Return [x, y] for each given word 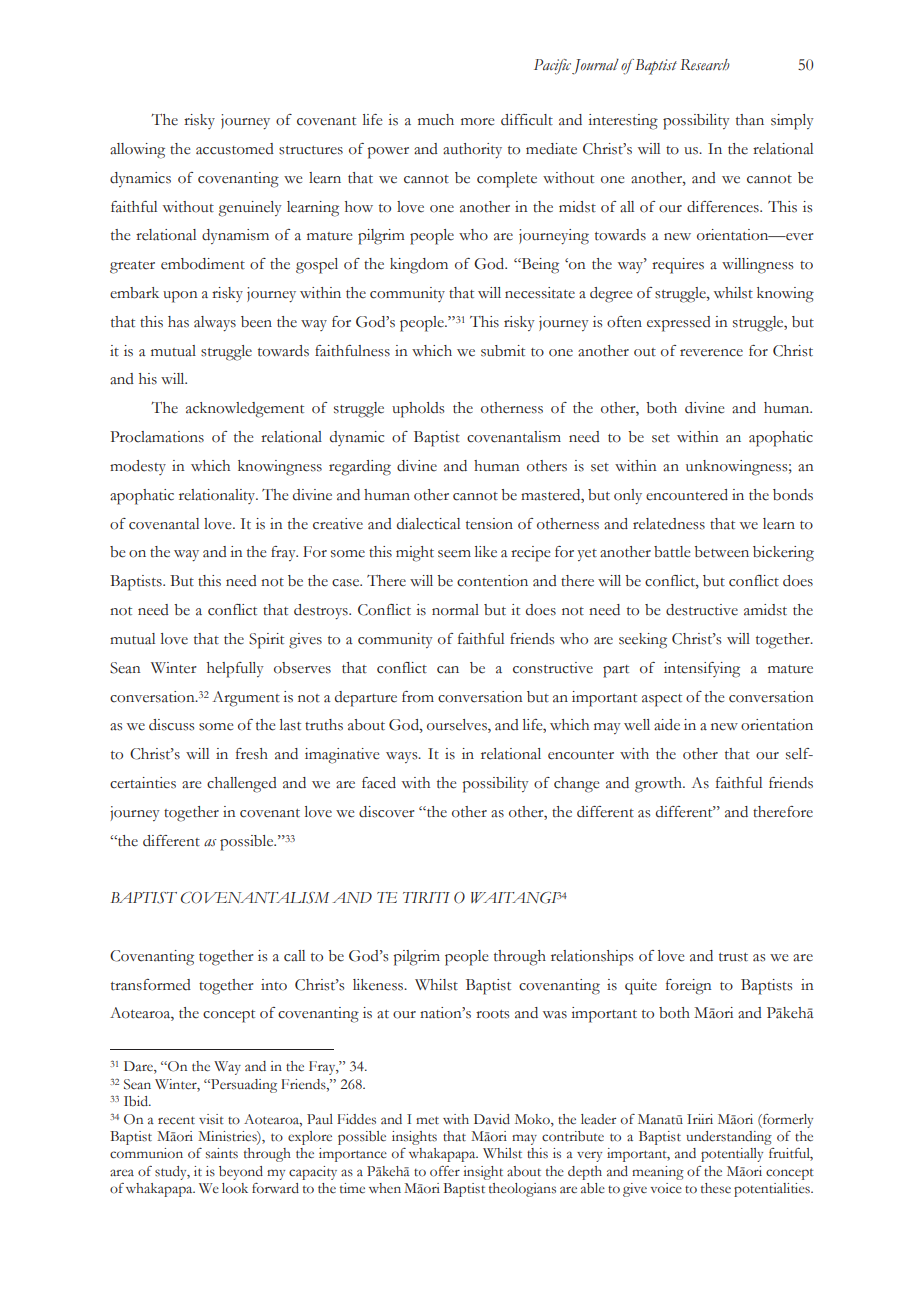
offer [445, 1171]
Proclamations [157, 437]
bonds [793, 495]
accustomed [235, 149]
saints [222, 1153]
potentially [732, 1155]
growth [659, 785]
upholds [418, 410]
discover [387, 812]
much [436, 120]
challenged [242, 785]
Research [705, 65]
